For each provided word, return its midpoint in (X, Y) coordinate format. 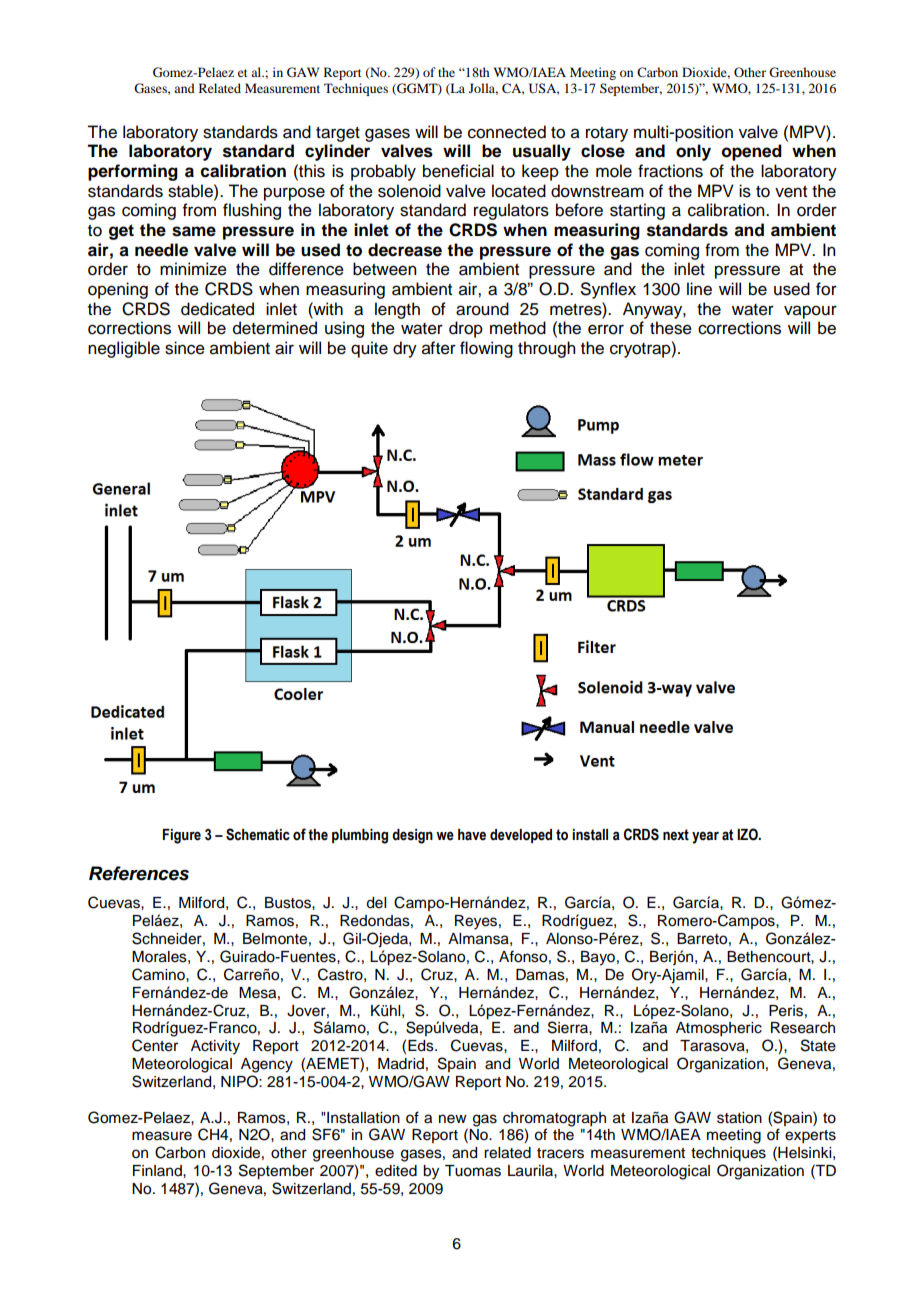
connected (507, 132)
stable (191, 191)
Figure (182, 836)
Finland (158, 1170)
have (472, 835)
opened (752, 152)
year (705, 837)
